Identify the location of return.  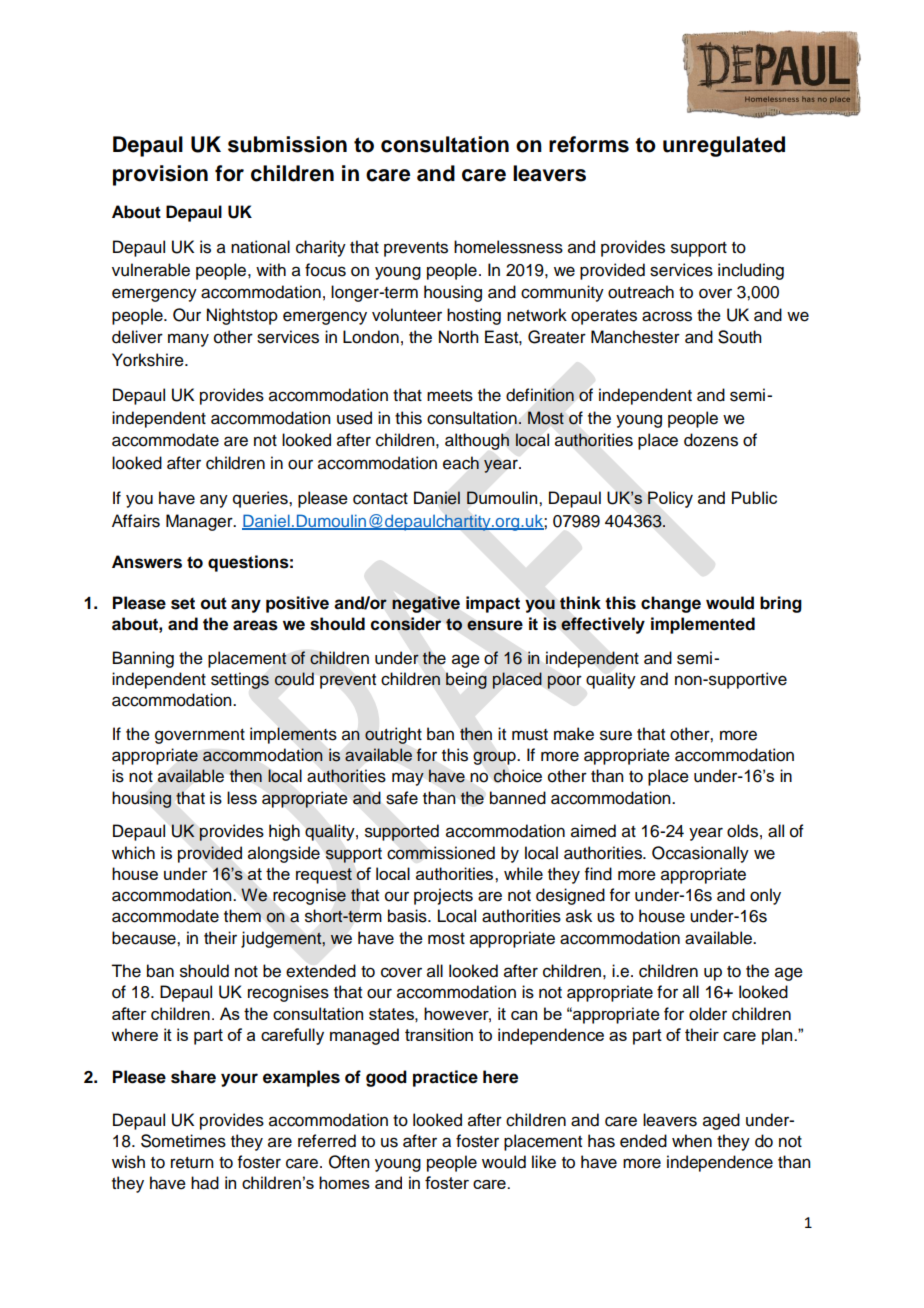
(192, 1163).
